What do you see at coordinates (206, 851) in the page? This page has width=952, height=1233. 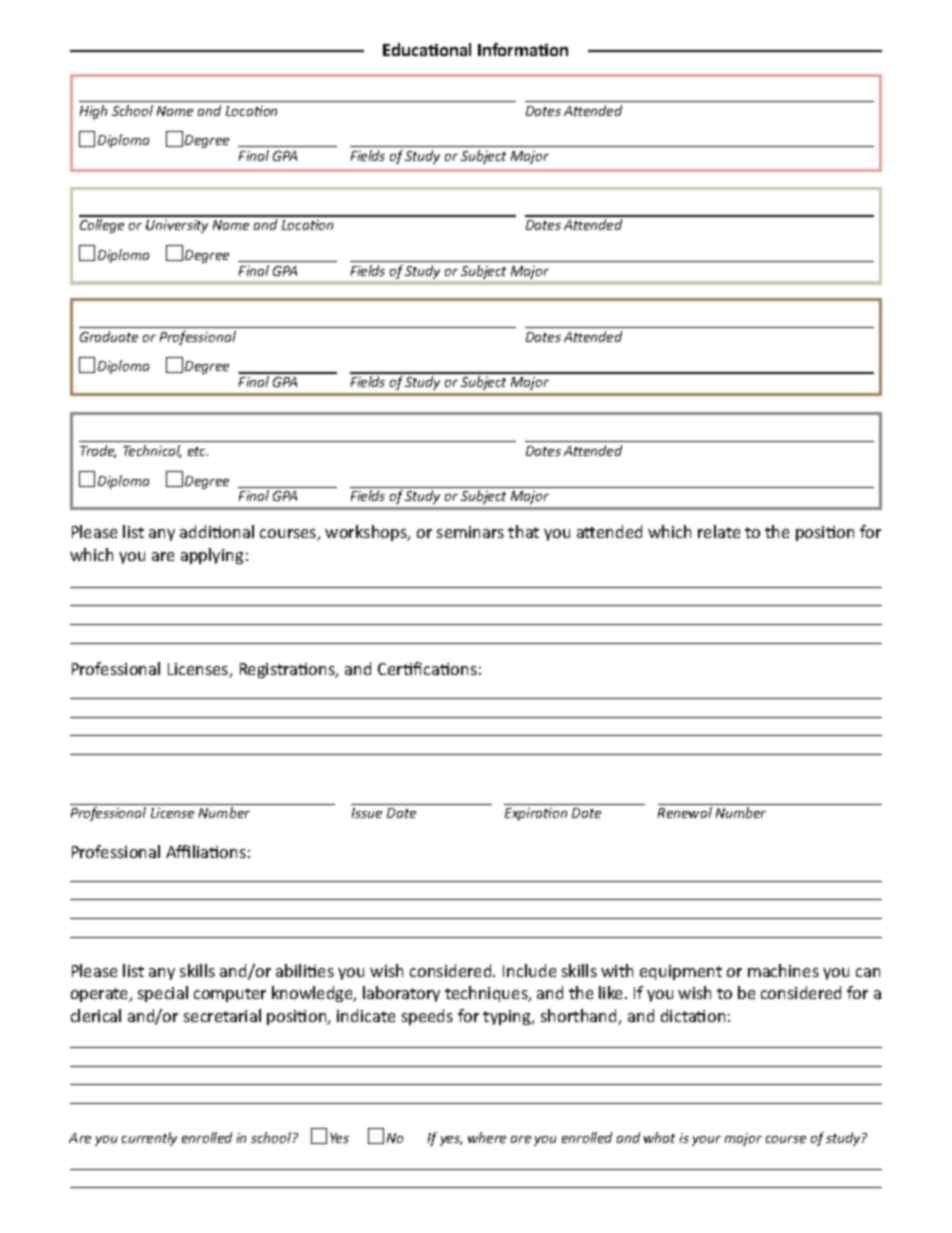 I see `Affiliations` at bounding box center [206, 851].
